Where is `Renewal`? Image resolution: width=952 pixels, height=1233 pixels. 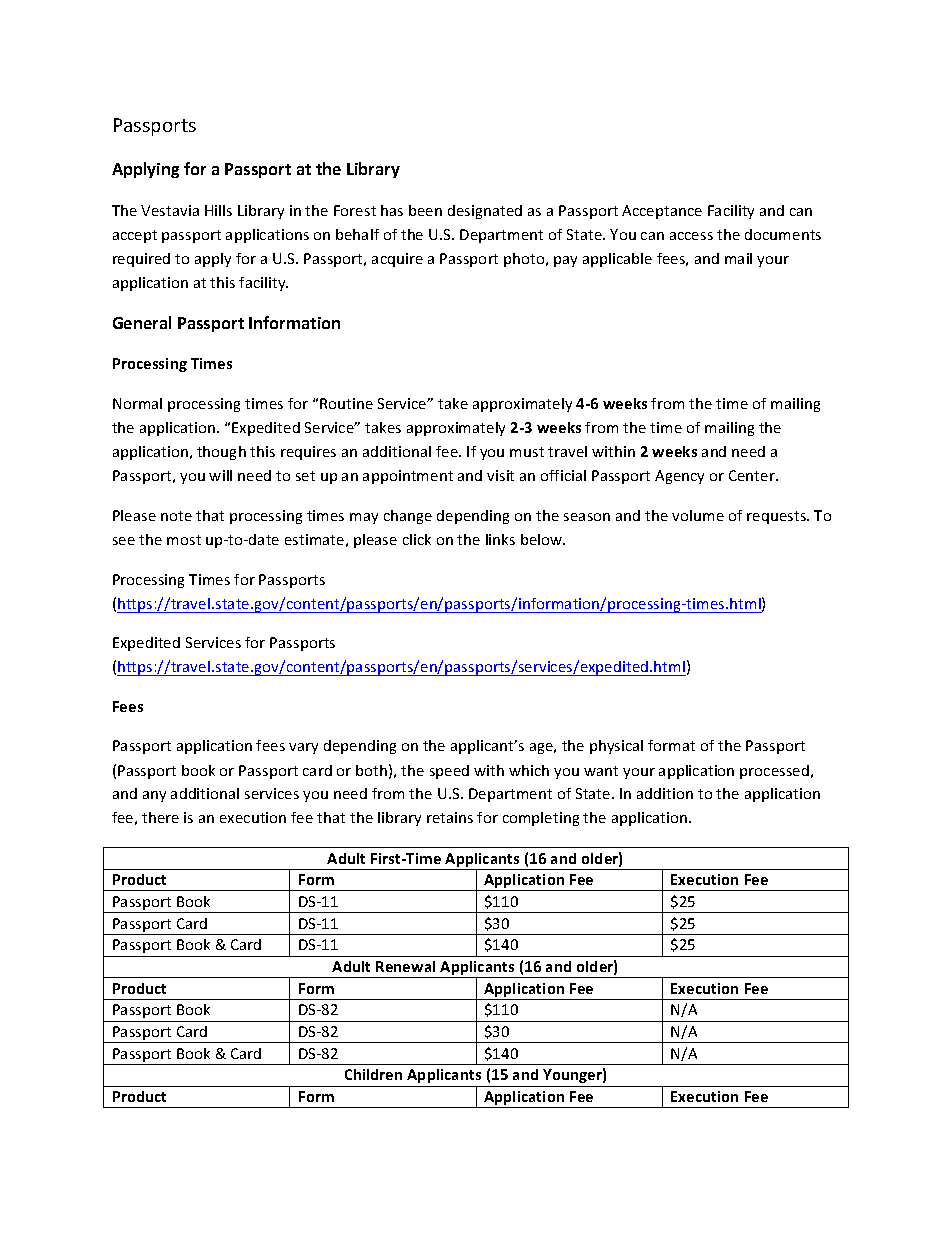 Renewal is located at coordinates (405, 966).
